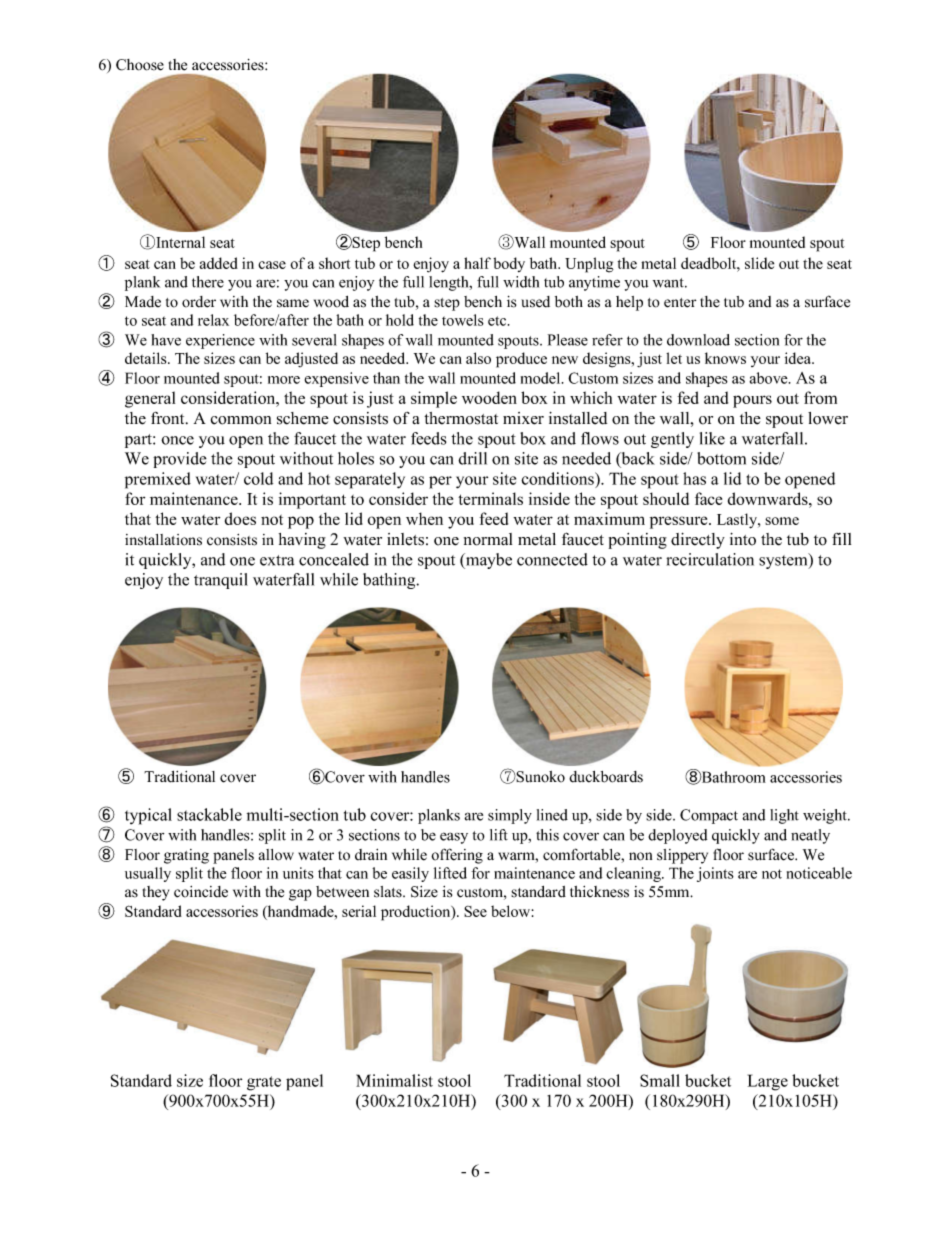 This screenshot has height=1233, width=952. Describe the element at coordinates (784, 561) in the screenshot. I see `system` at that location.
